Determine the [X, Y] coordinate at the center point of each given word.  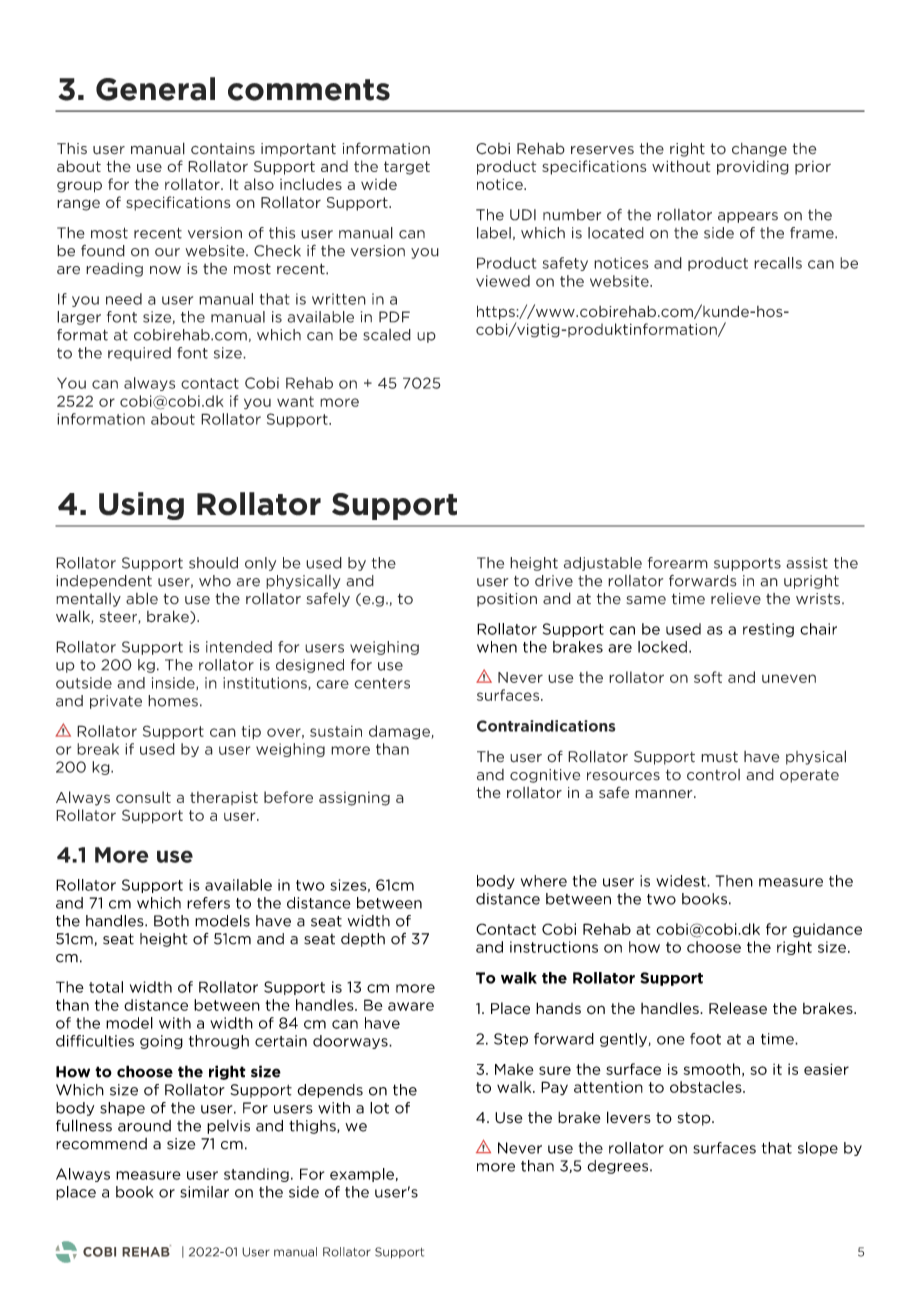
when [497, 647]
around [144, 1126]
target [407, 168]
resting [768, 630]
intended [239, 647]
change [759, 150]
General [155, 89]
